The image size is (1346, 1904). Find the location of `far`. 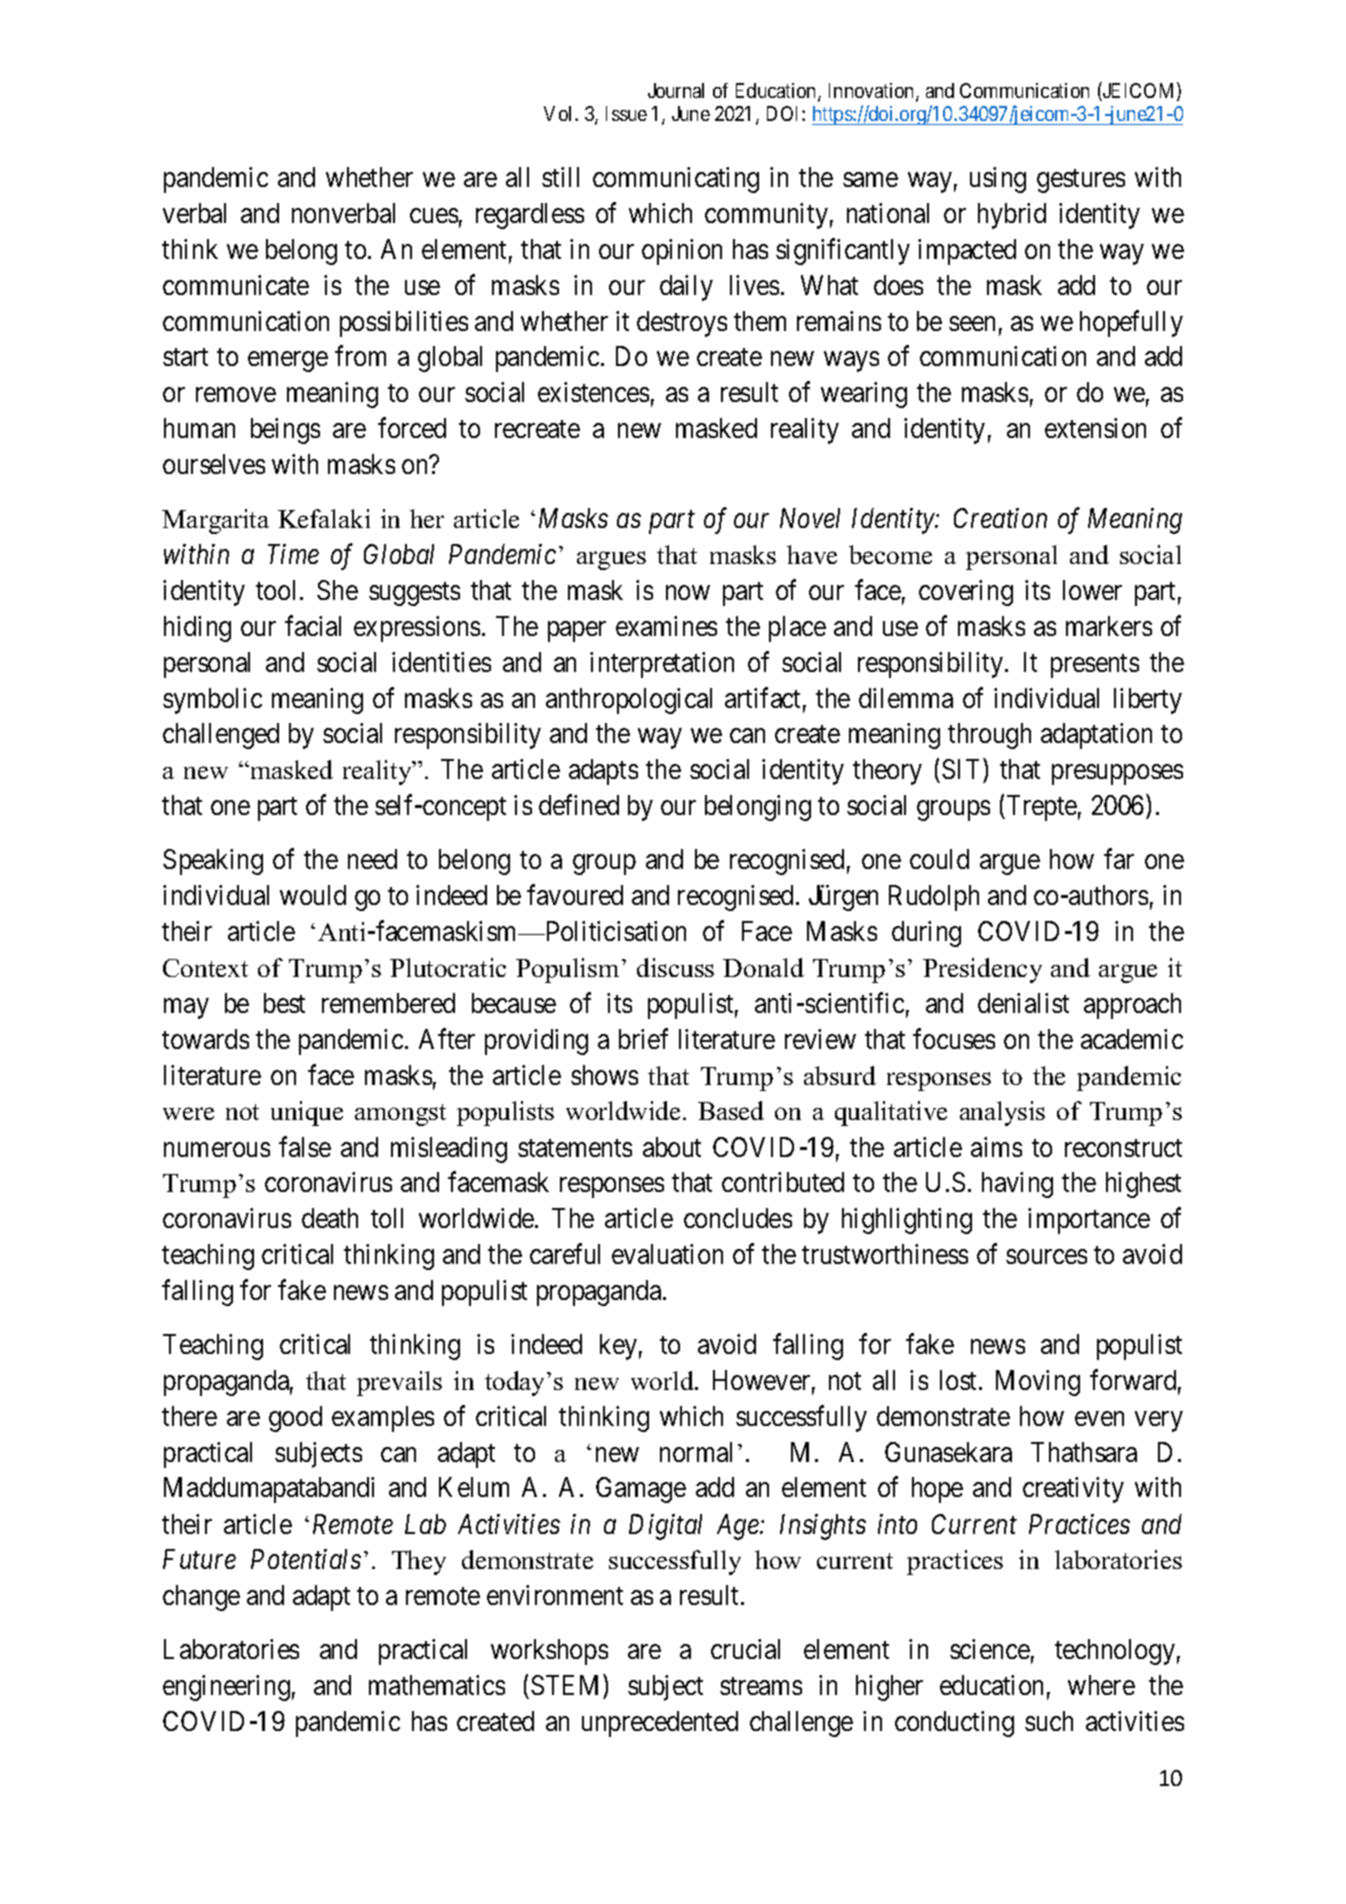

far is located at coordinates (1119, 859).
